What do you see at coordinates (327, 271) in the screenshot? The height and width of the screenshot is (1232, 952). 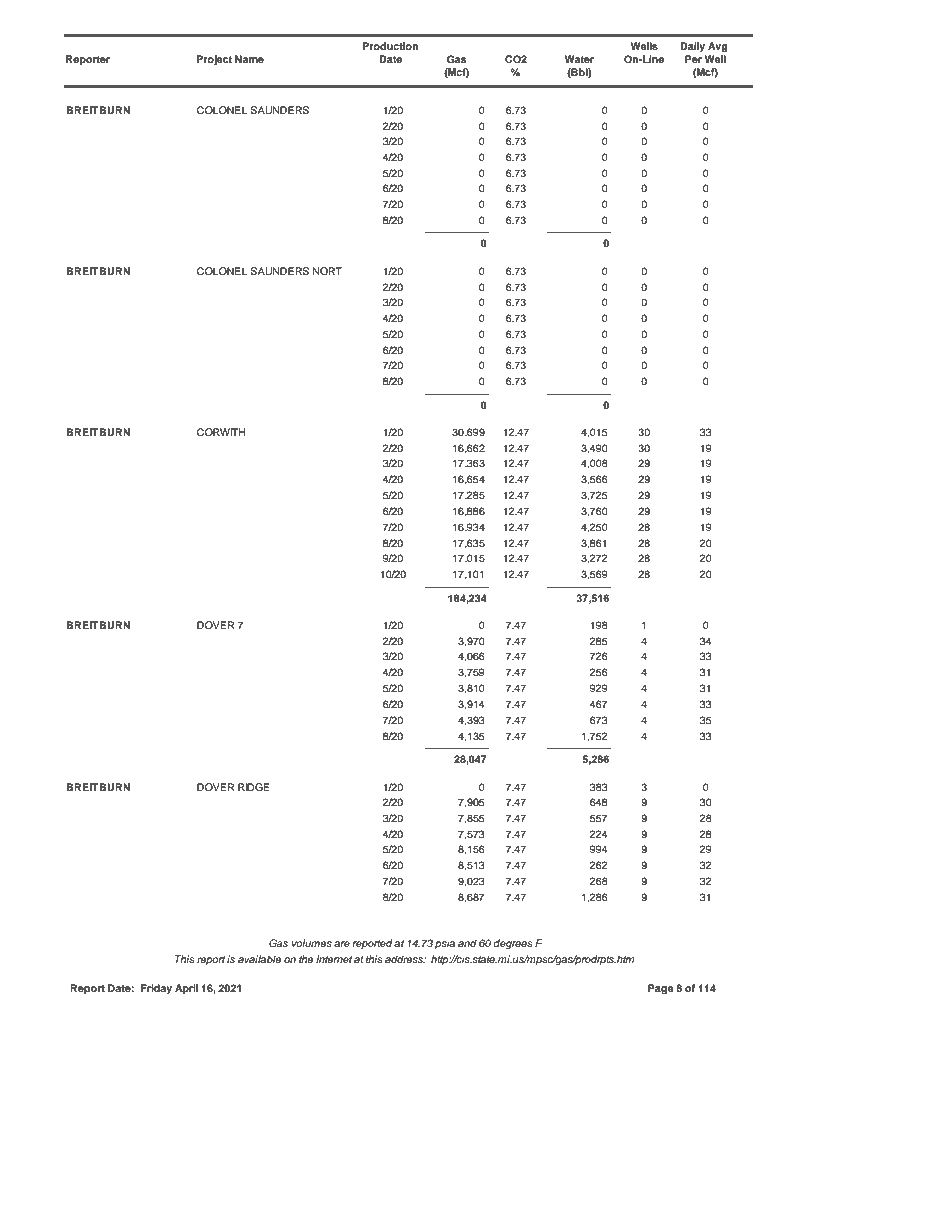 I see `NORT` at bounding box center [327, 271].
